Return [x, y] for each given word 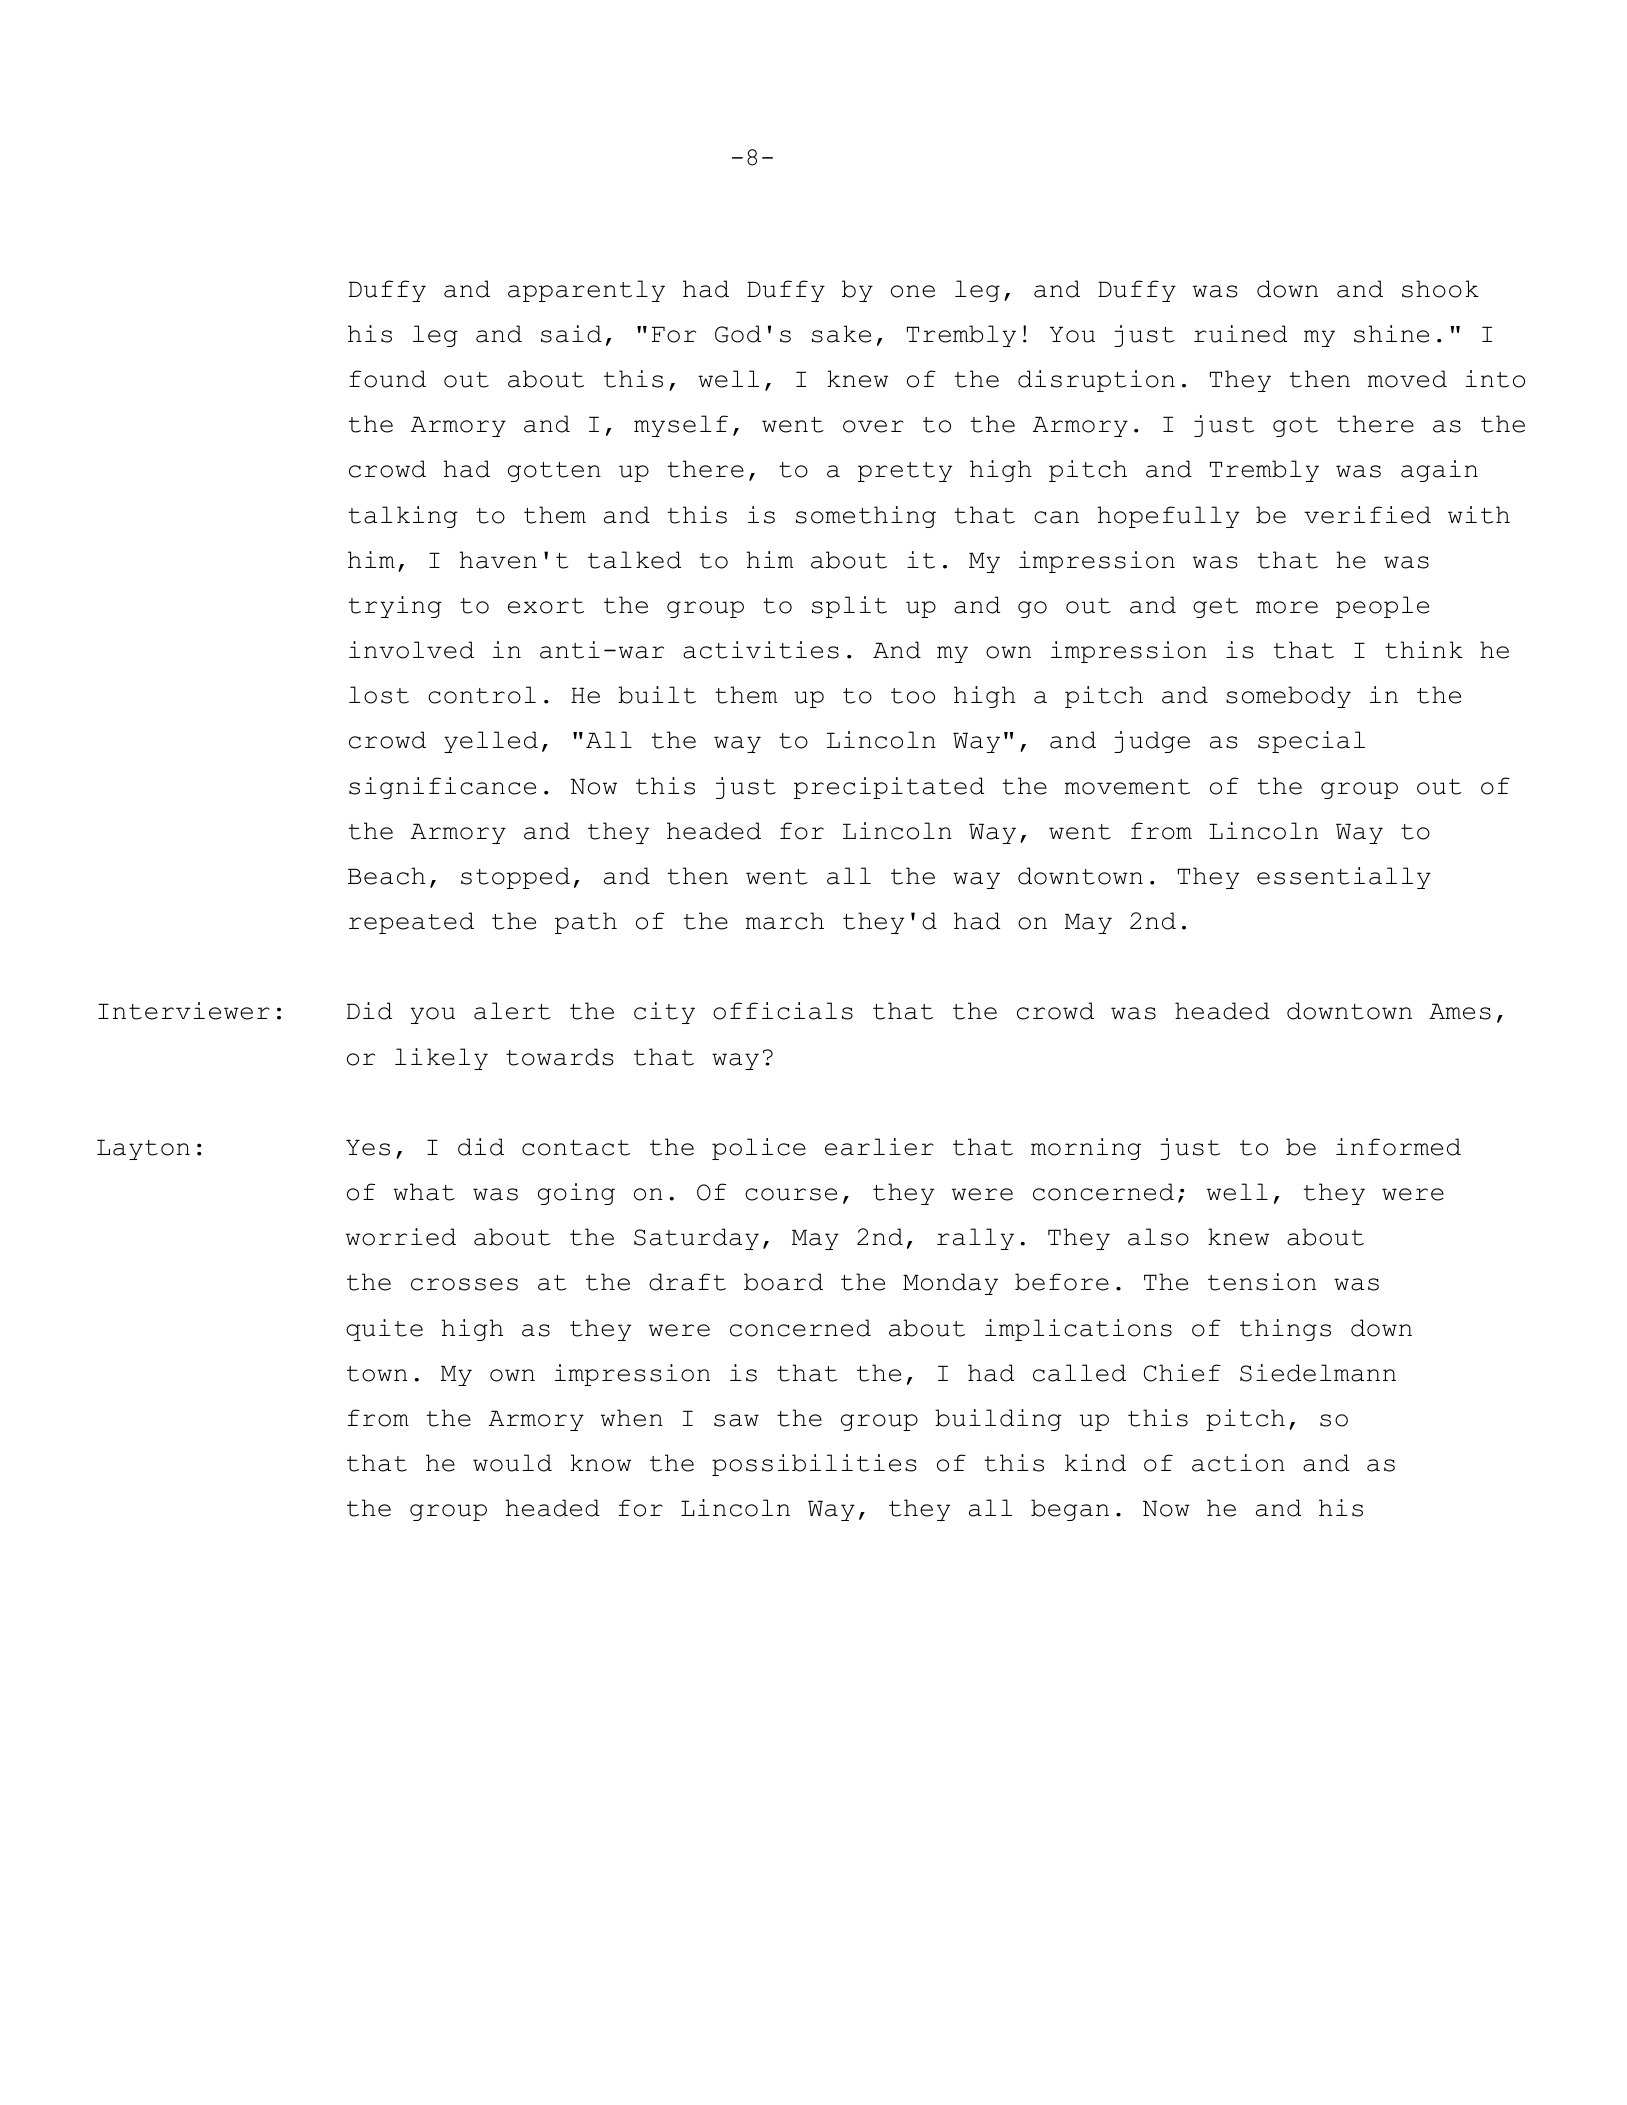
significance [442, 788]
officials [783, 1011]
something [866, 517]
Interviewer [184, 1011]
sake [841, 334]
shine [1391, 334]
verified [1367, 515]
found [387, 379]
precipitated [889, 788]
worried [401, 1237]
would [512, 1463]
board [783, 1282]
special [1311, 742]
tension [1262, 1282]
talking [403, 517]
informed [1398, 1147]
